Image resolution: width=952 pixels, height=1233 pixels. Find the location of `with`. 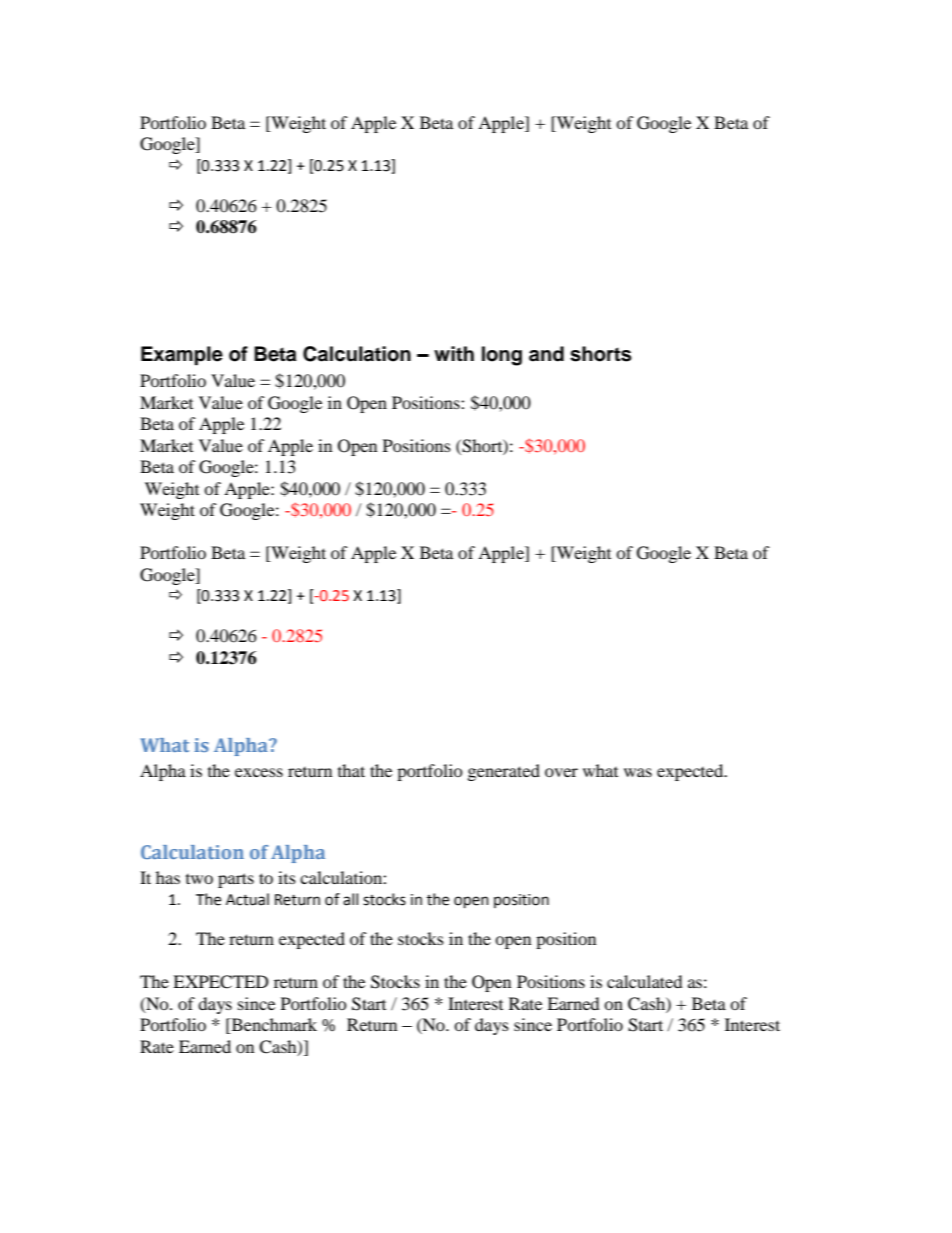

with is located at coordinates (454, 353).
